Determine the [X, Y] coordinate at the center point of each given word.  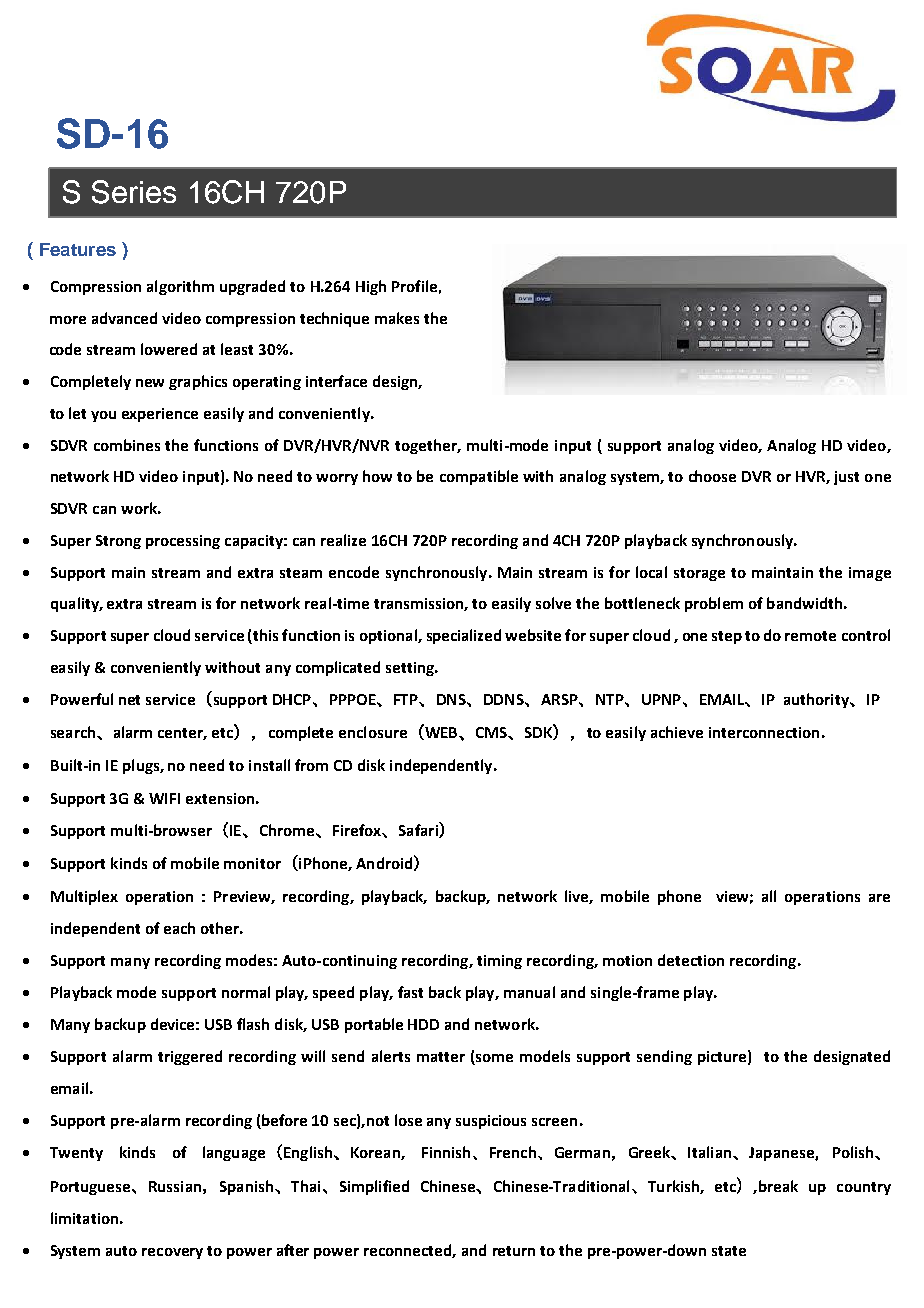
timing [499, 962]
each [179, 928]
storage [699, 574]
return [514, 1251]
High [371, 287]
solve [553, 603]
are [879, 898]
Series [134, 192]
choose [712, 476]
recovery [172, 1253]
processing [183, 542]
